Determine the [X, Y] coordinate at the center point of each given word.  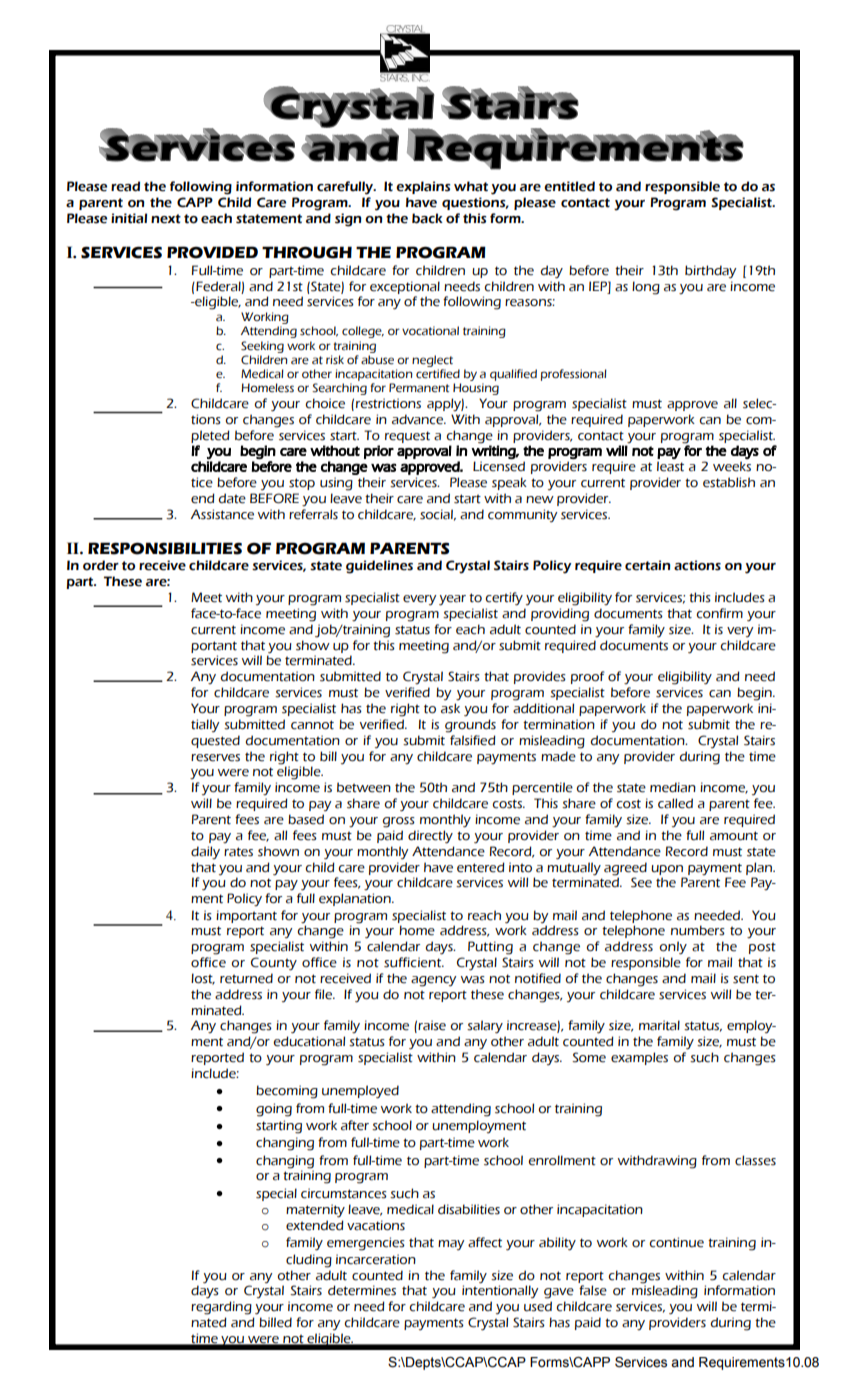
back [427, 218]
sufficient [414, 962]
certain [648, 565]
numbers [698, 930]
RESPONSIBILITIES [165, 548]
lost [203, 979]
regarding [221, 1308]
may [451, 1245]
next [166, 219]
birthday [711, 272]
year [452, 600]
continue [676, 1242]
